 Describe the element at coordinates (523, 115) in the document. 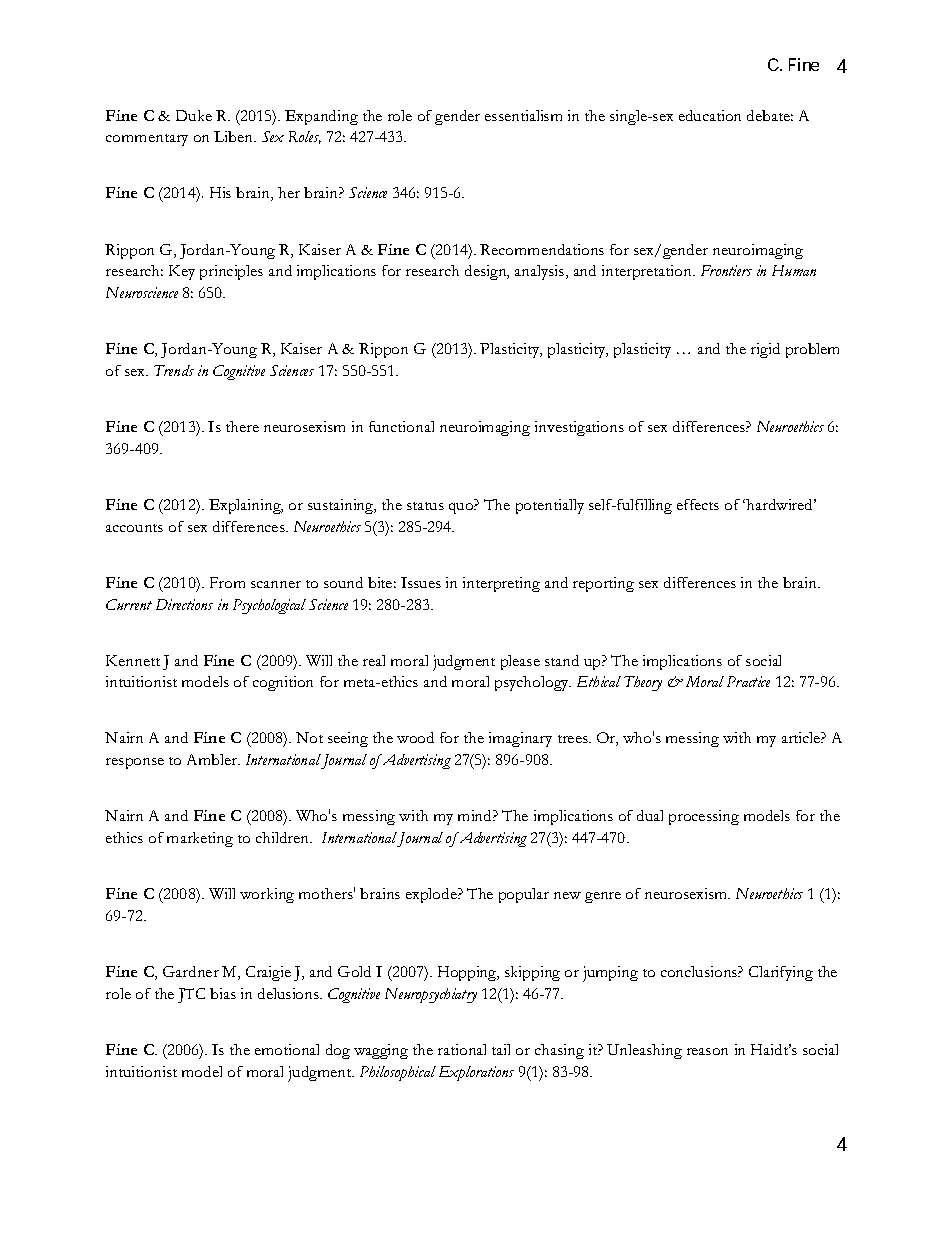

I see `essentialism` at that location.
